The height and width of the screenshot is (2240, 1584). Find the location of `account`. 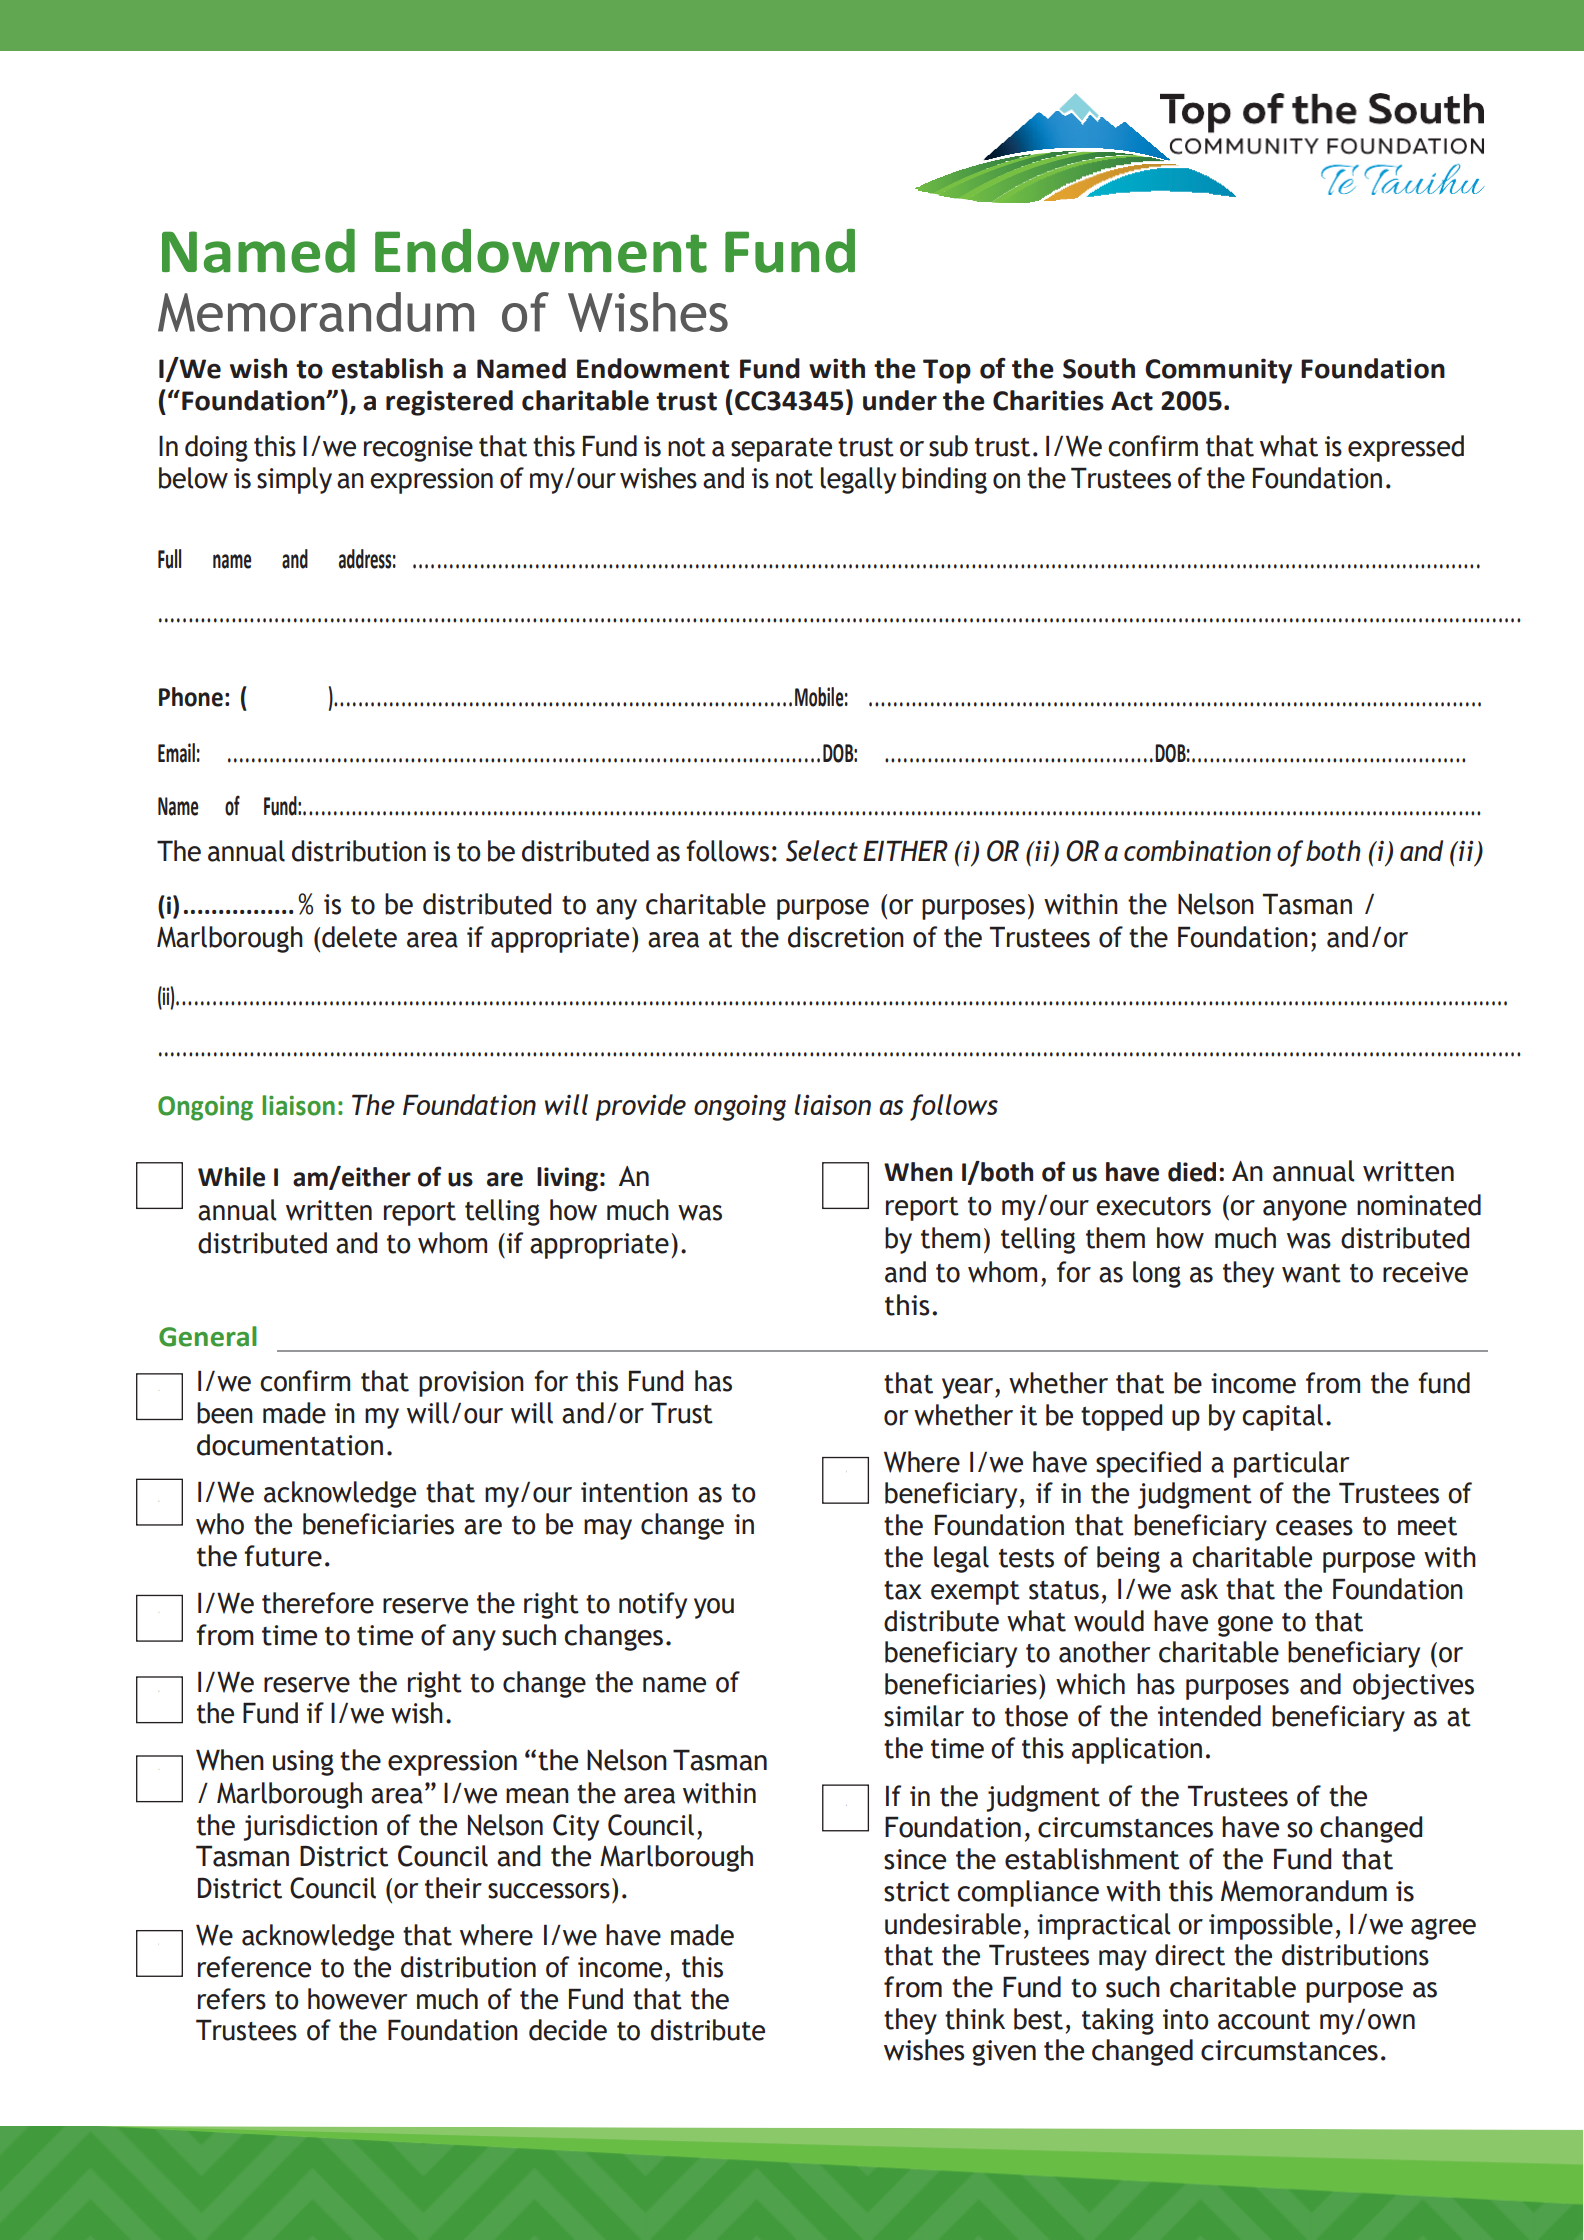

account is located at coordinates (1264, 2020).
